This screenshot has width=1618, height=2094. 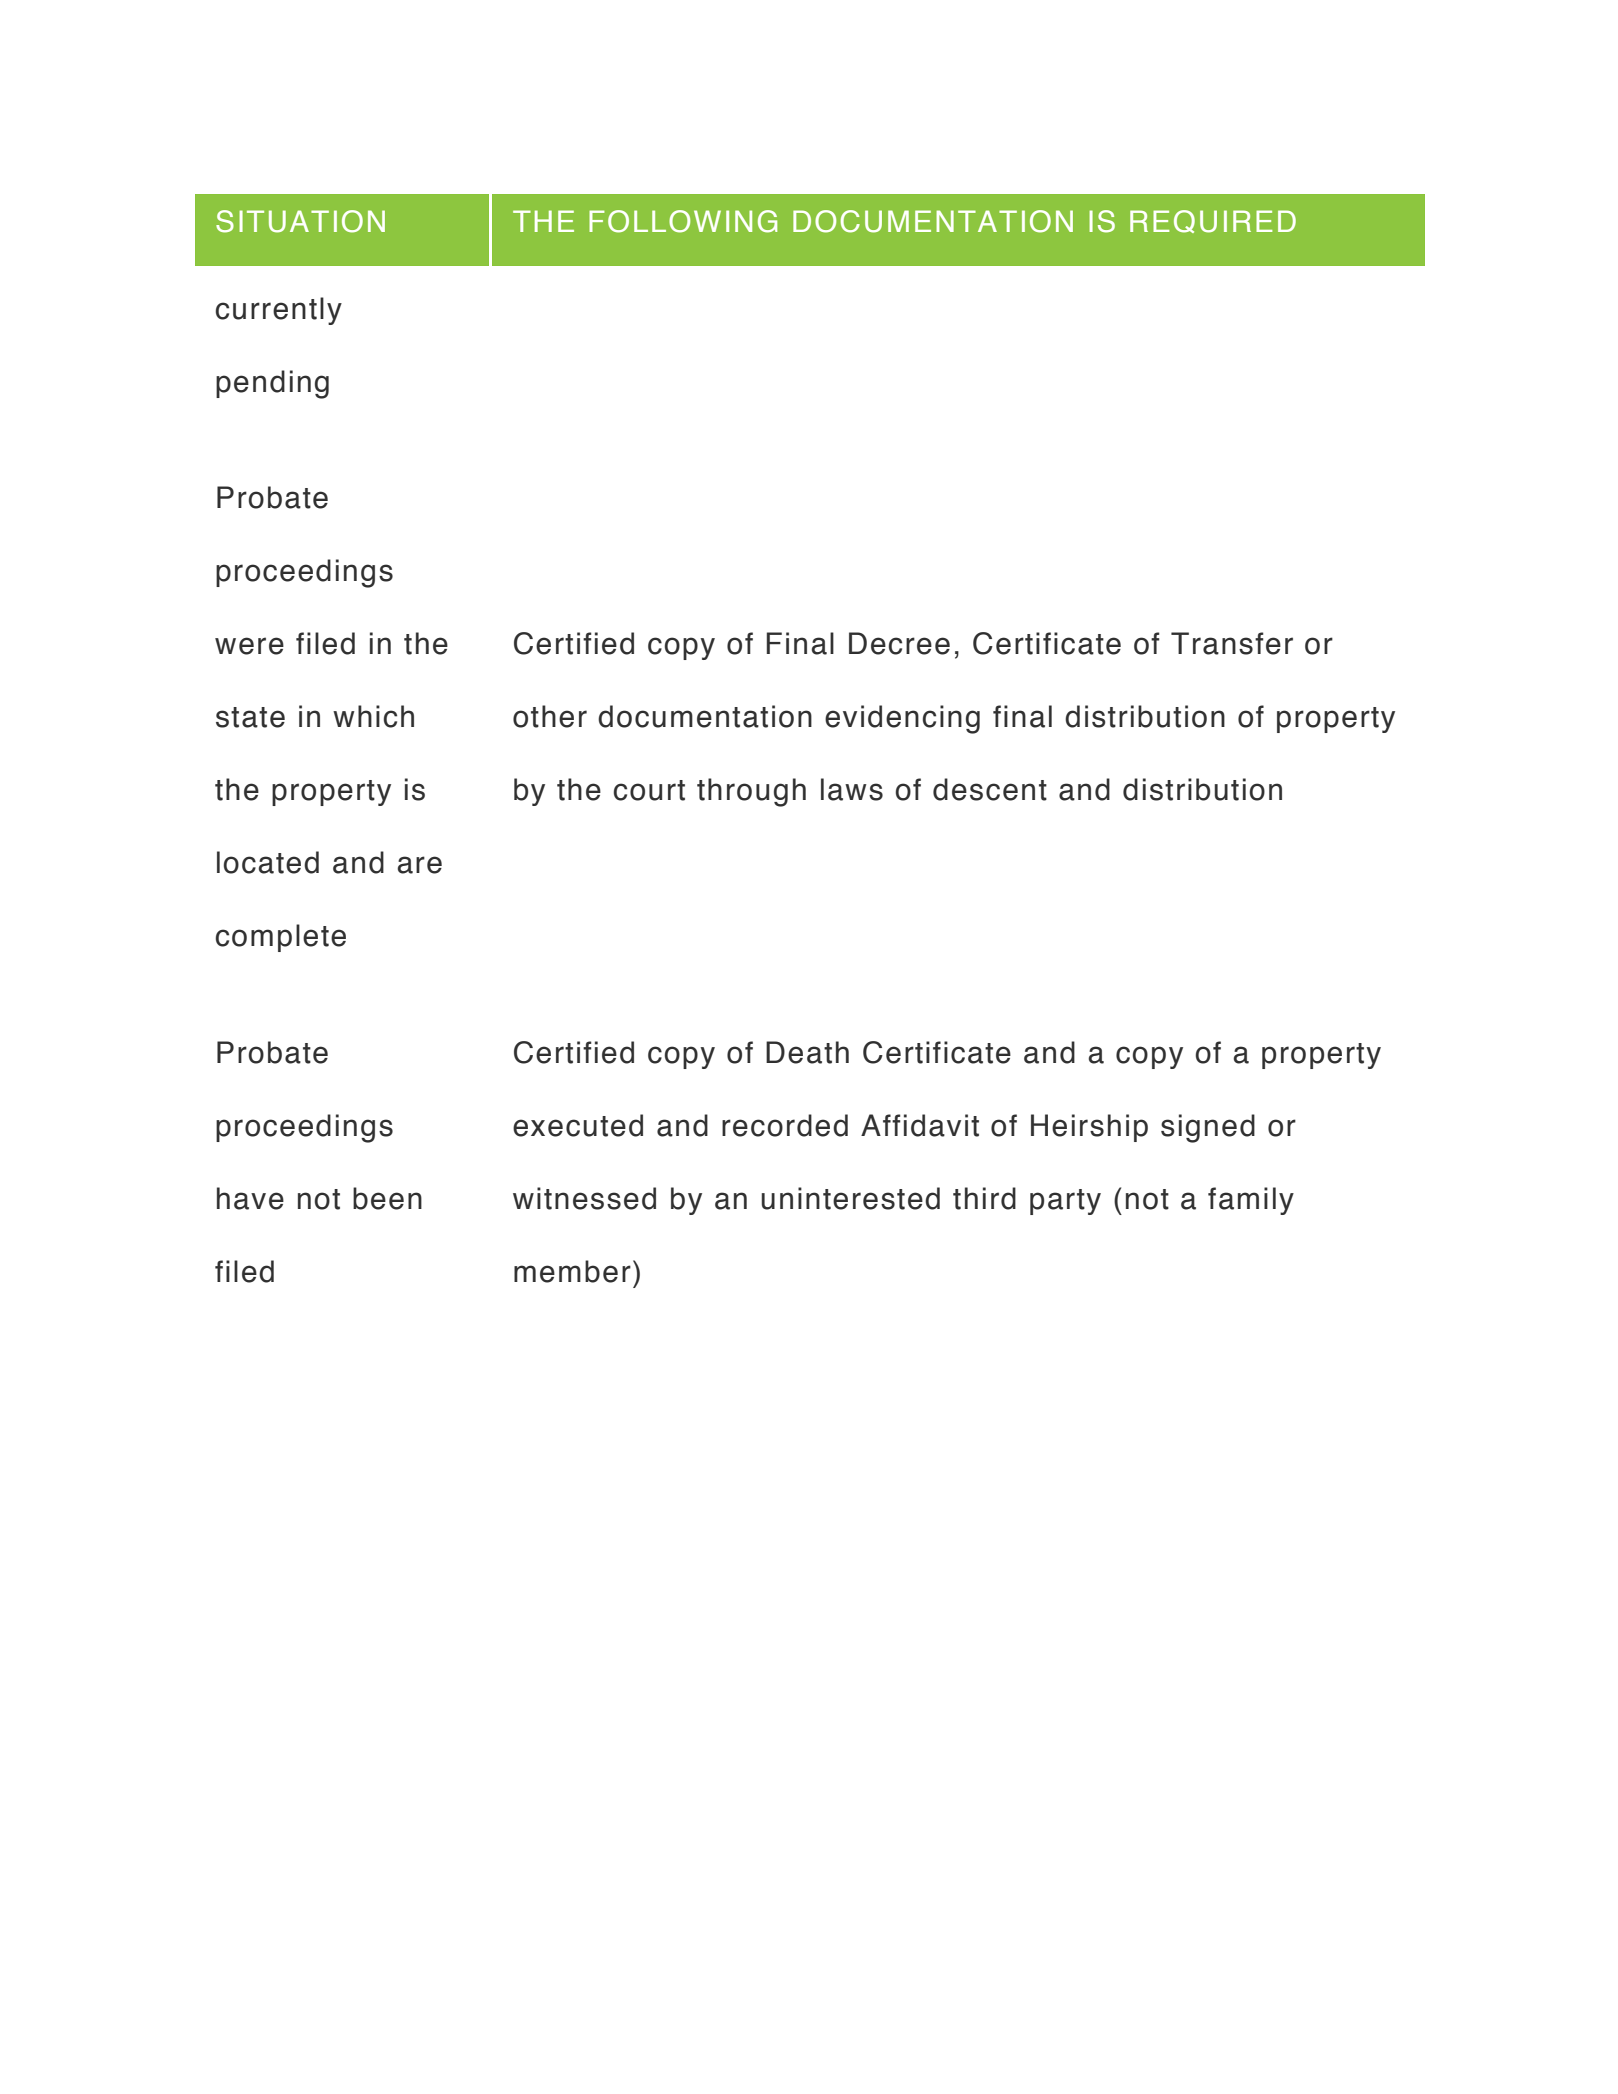 I want to click on through, so click(x=751, y=792).
